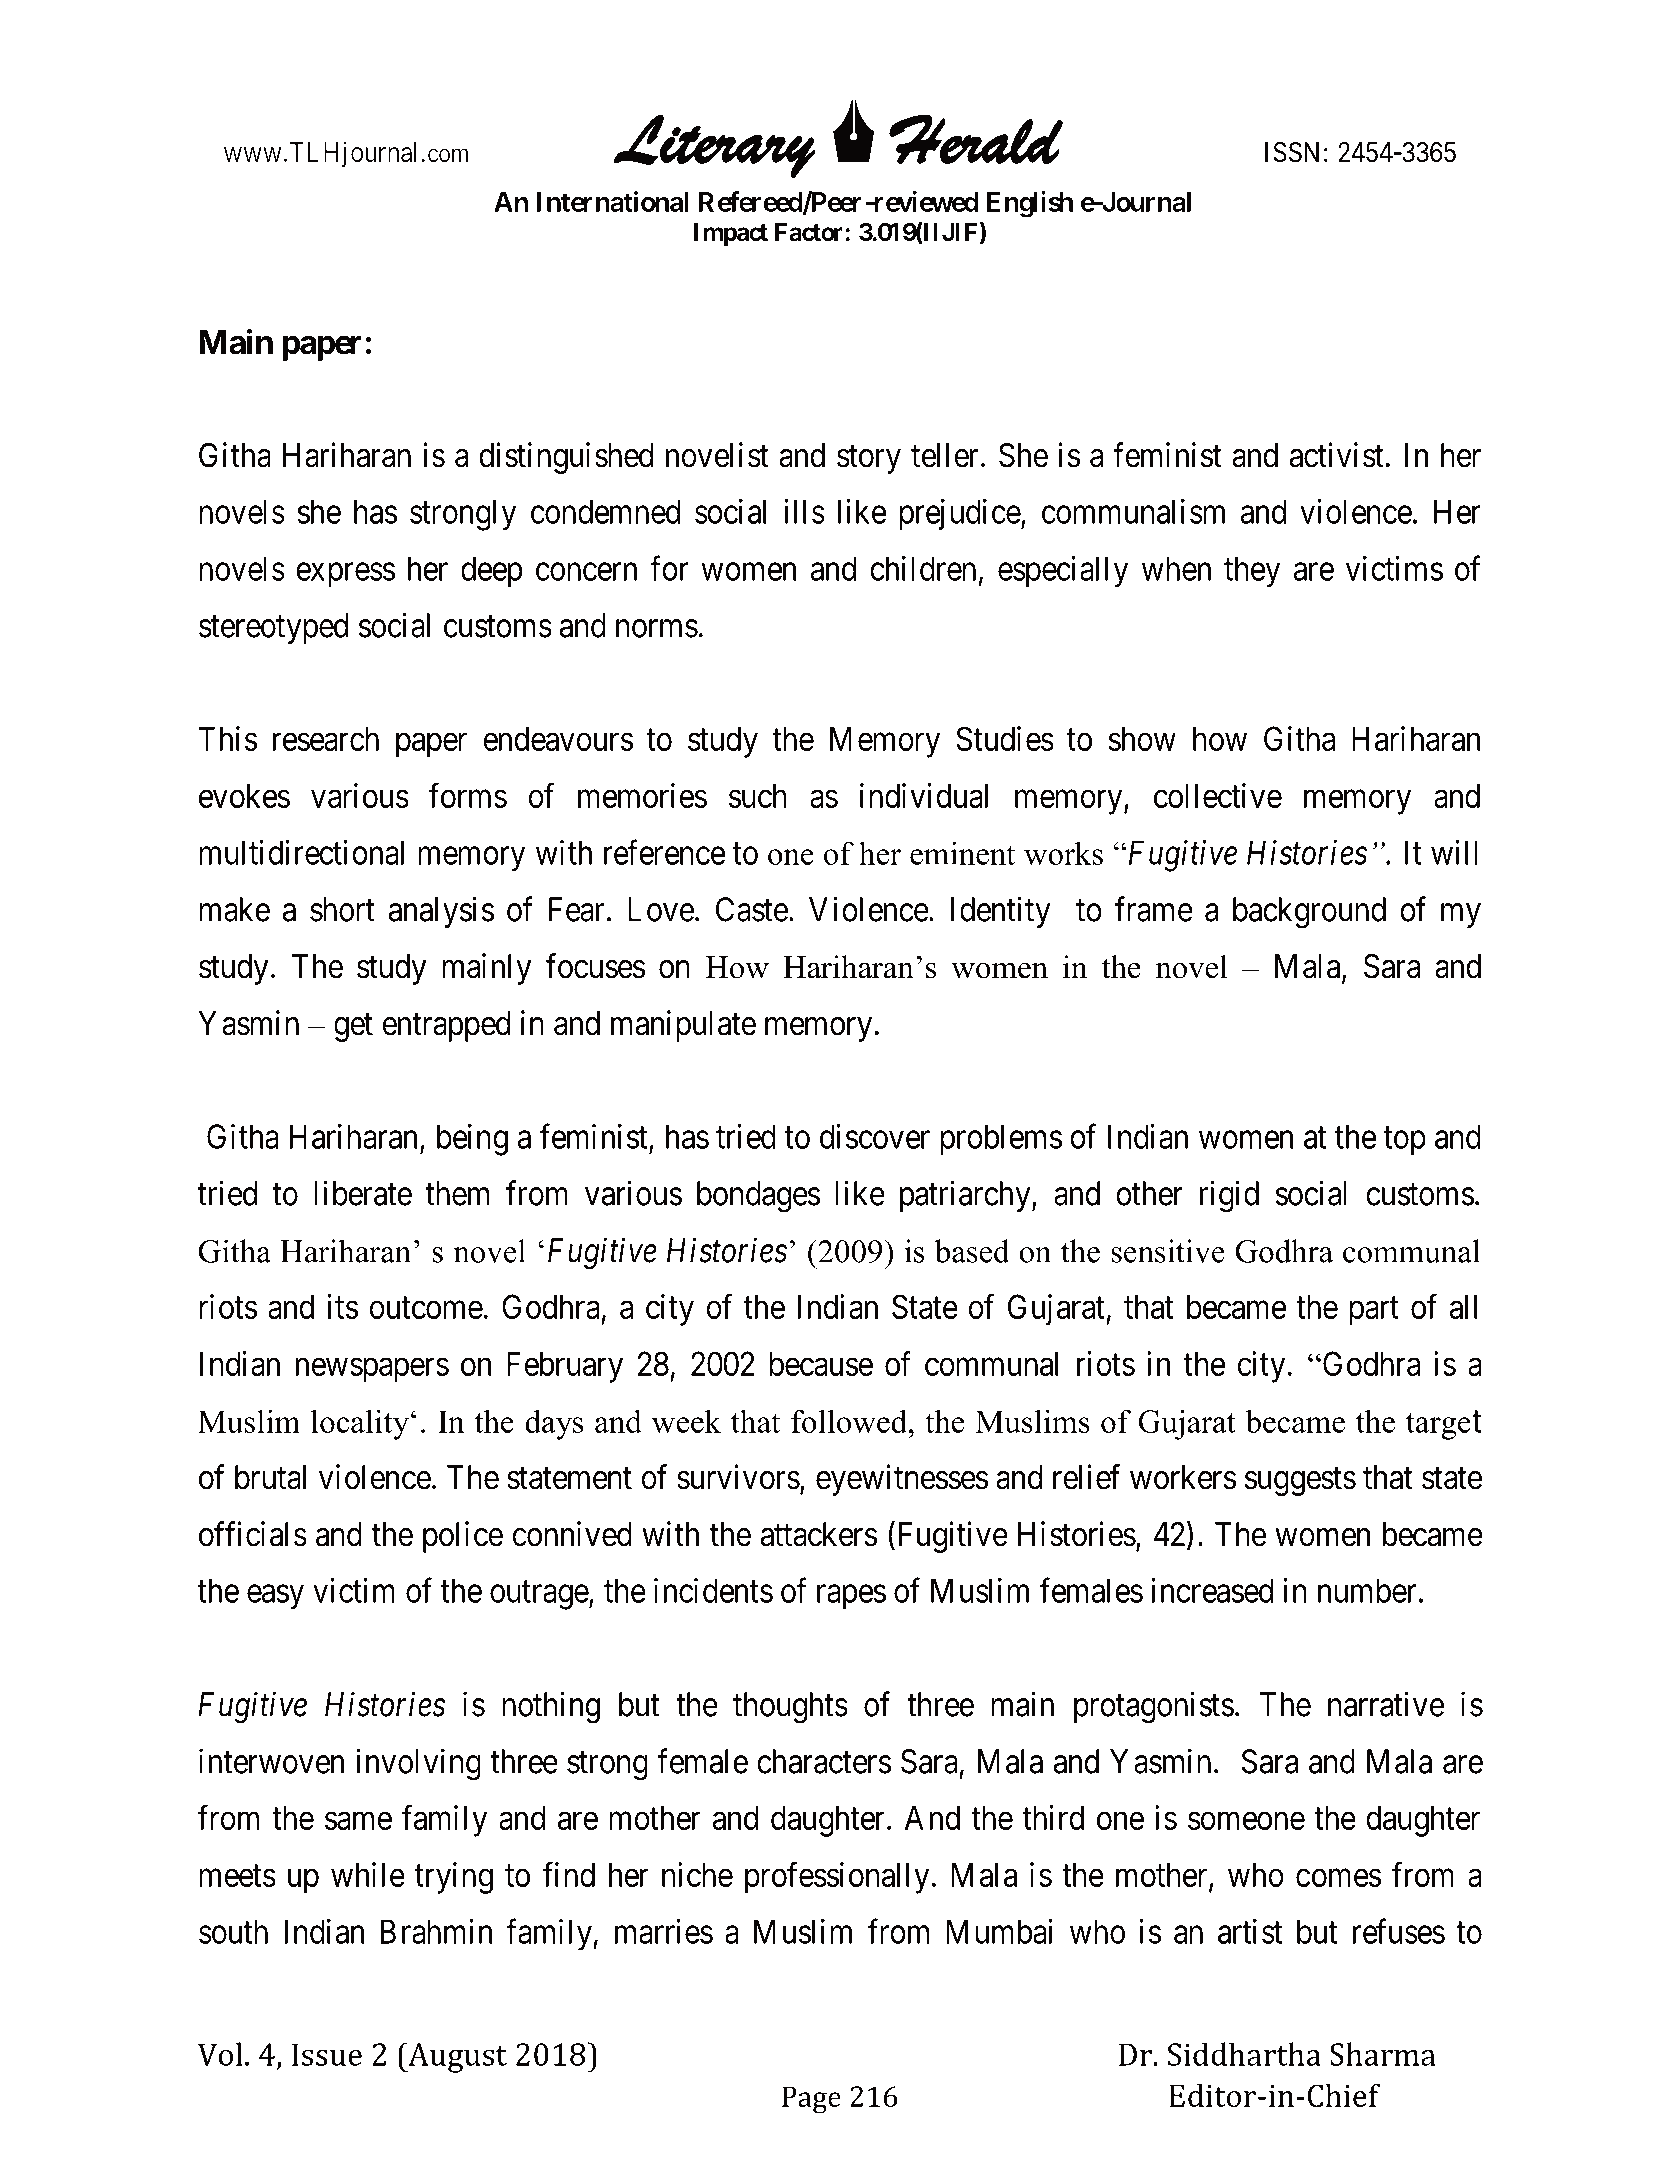  I want to click on individual, so click(924, 795).
